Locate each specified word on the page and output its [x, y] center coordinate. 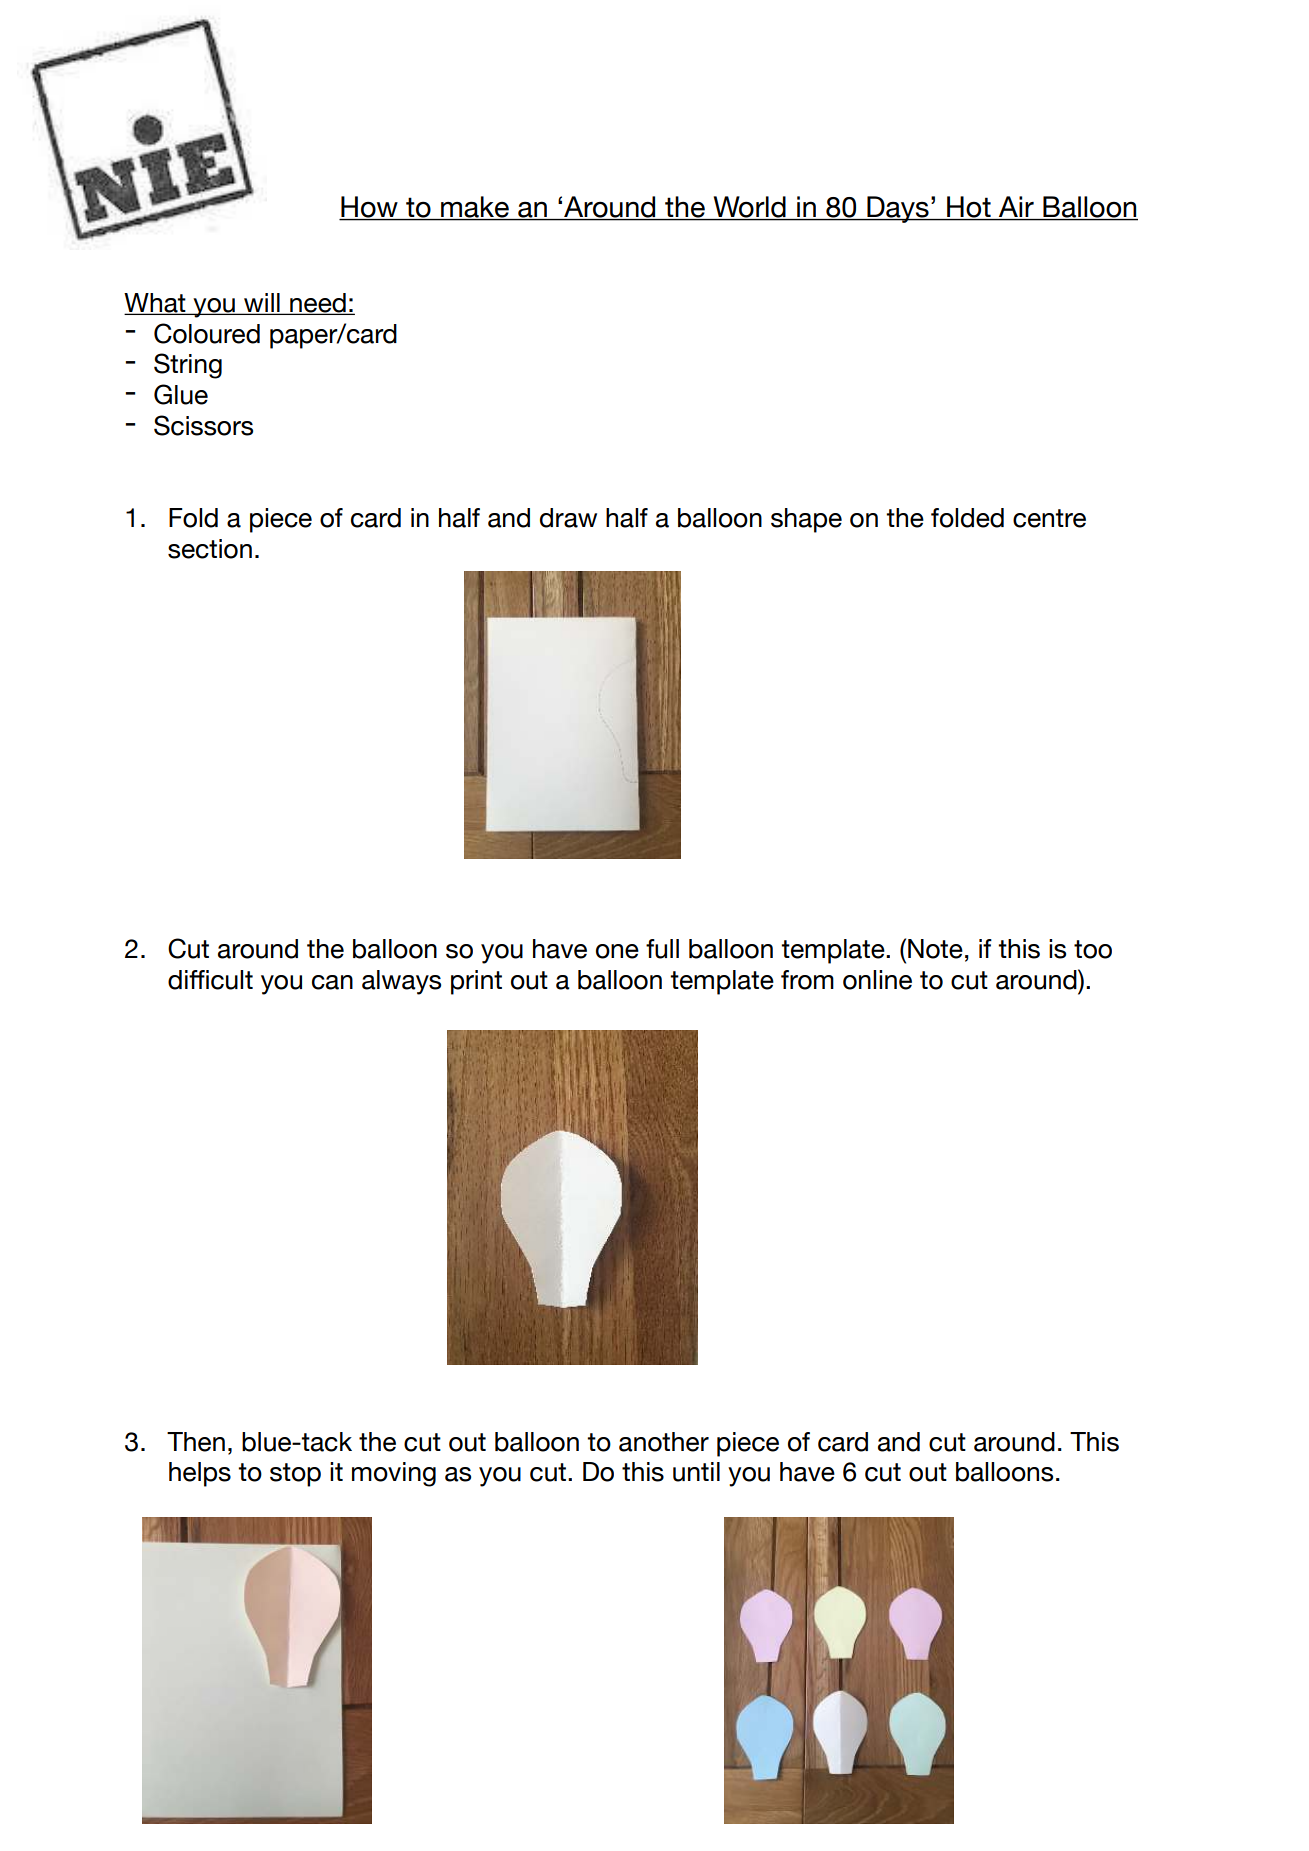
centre [1049, 518]
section [210, 549]
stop [295, 1475]
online [877, 980]
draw [568, 518]
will [262, 303]
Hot [969, 207]
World [750, 207]
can [332, 982]
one [617, 951]
